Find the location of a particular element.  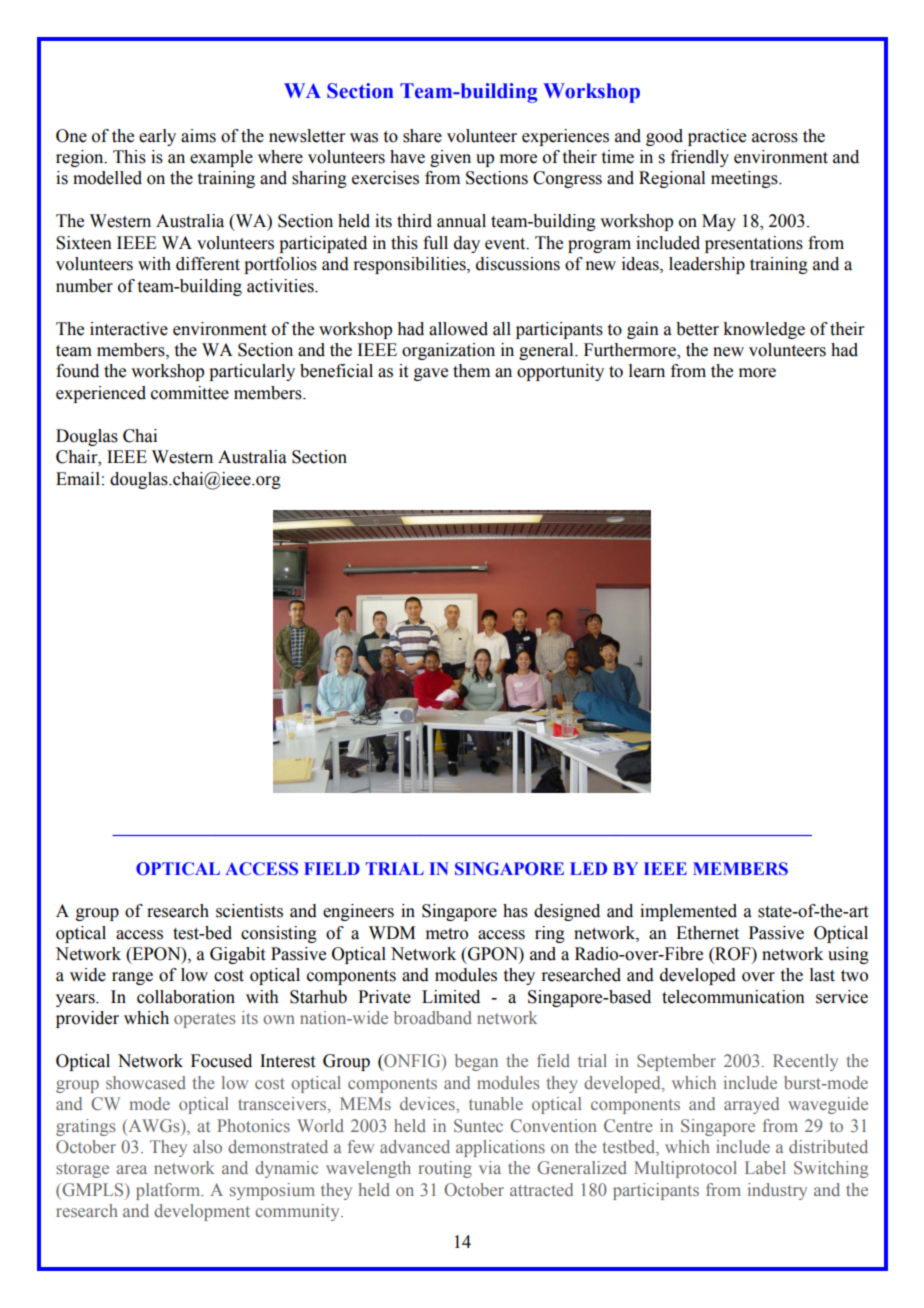

meetings is located at coordinates (745, 179).
